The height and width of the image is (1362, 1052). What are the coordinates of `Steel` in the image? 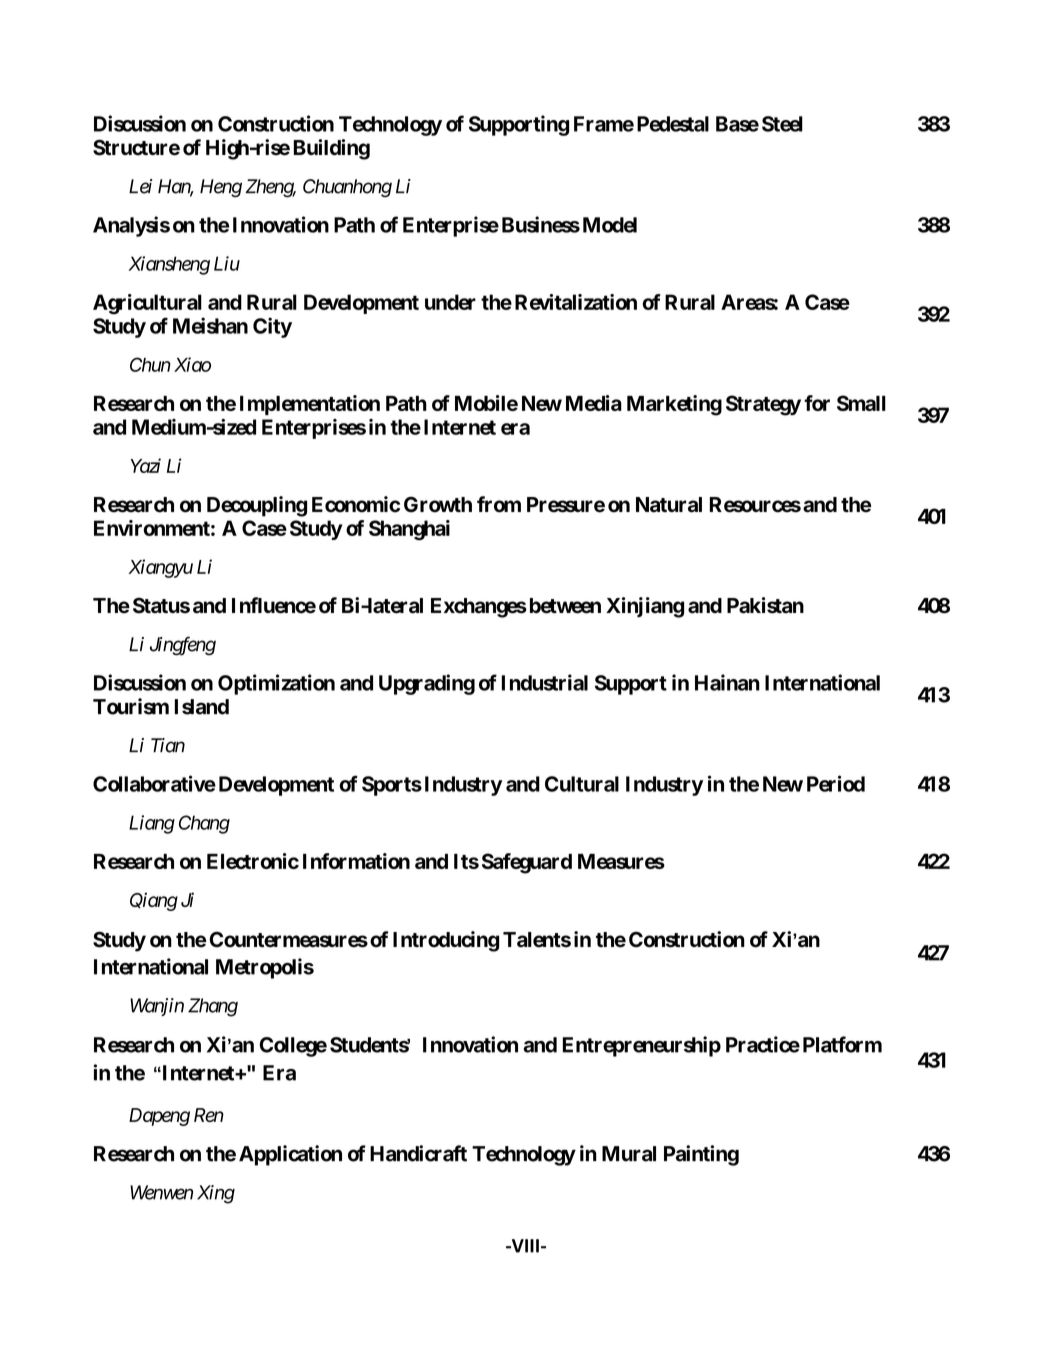 It's located at (782, 124).
